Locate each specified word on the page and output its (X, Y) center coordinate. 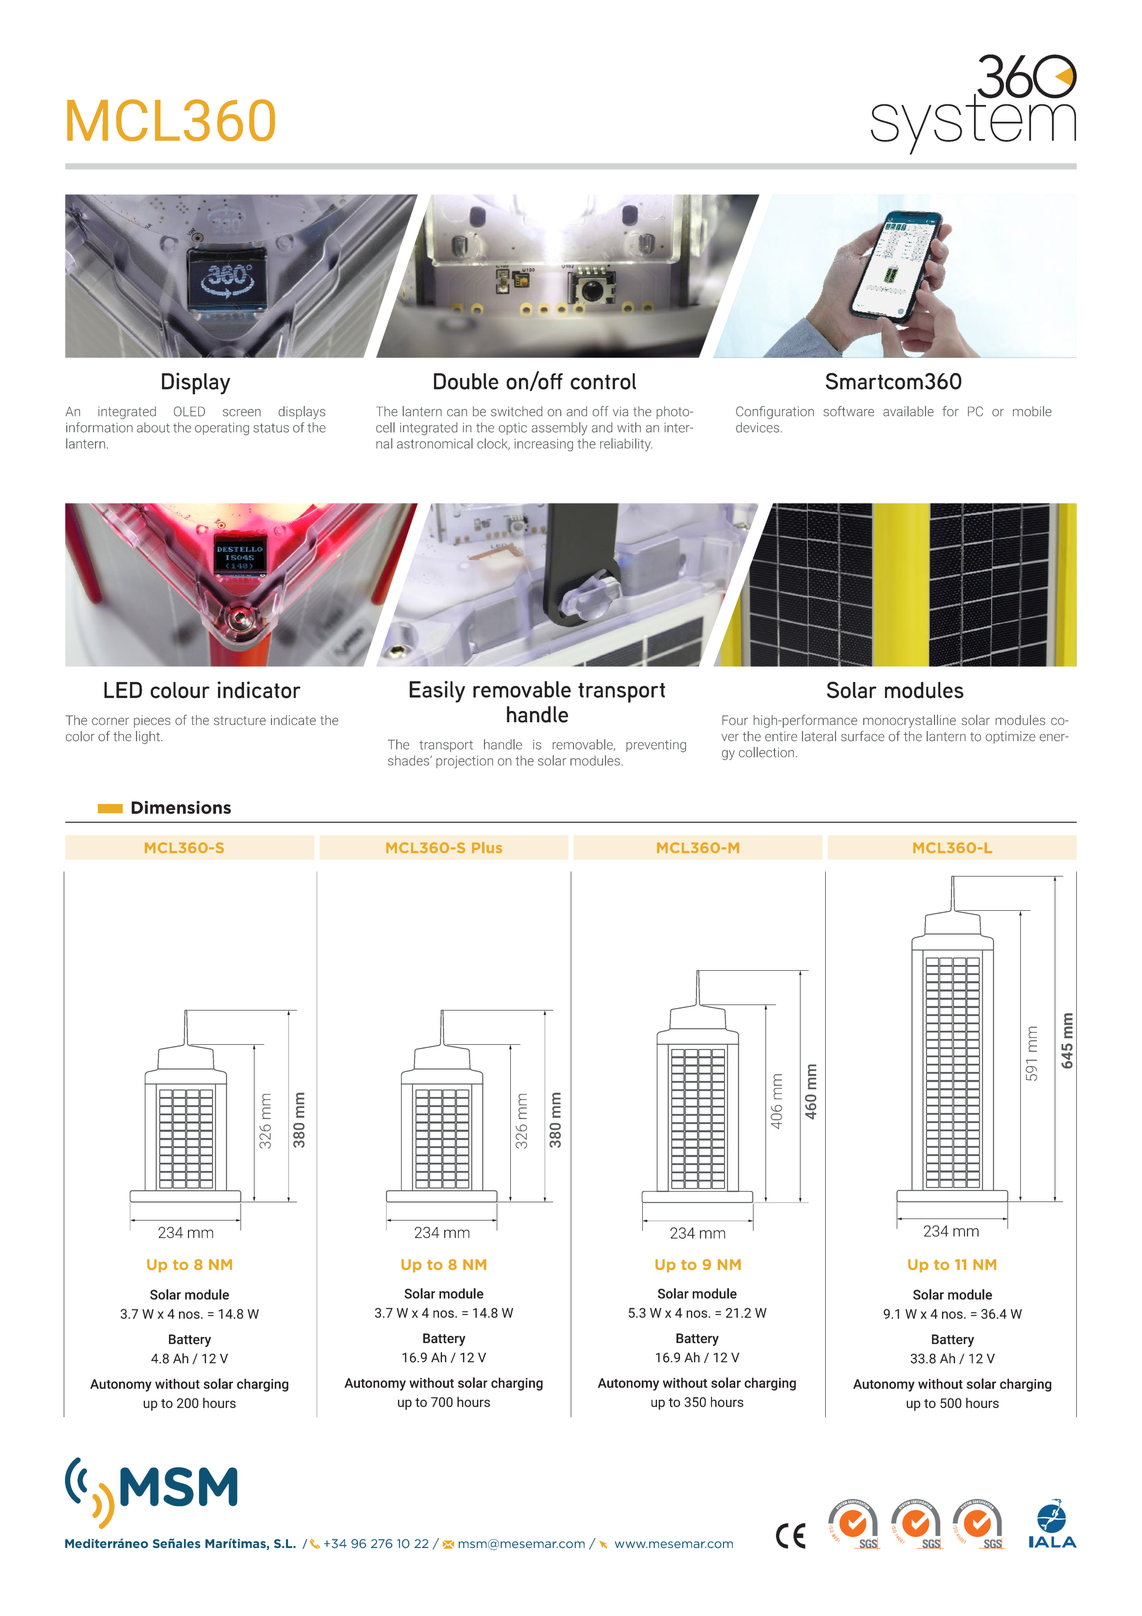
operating (222, 429)
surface (863, 736)
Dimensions (181, 807)
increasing (543, 445)
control (603, 381)
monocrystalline (909, 721)
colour (180, 690)
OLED (189, 411)
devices (759, 427)
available (908, 411)
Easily (437, 692)
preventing (656, 746)
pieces (152, 721)
